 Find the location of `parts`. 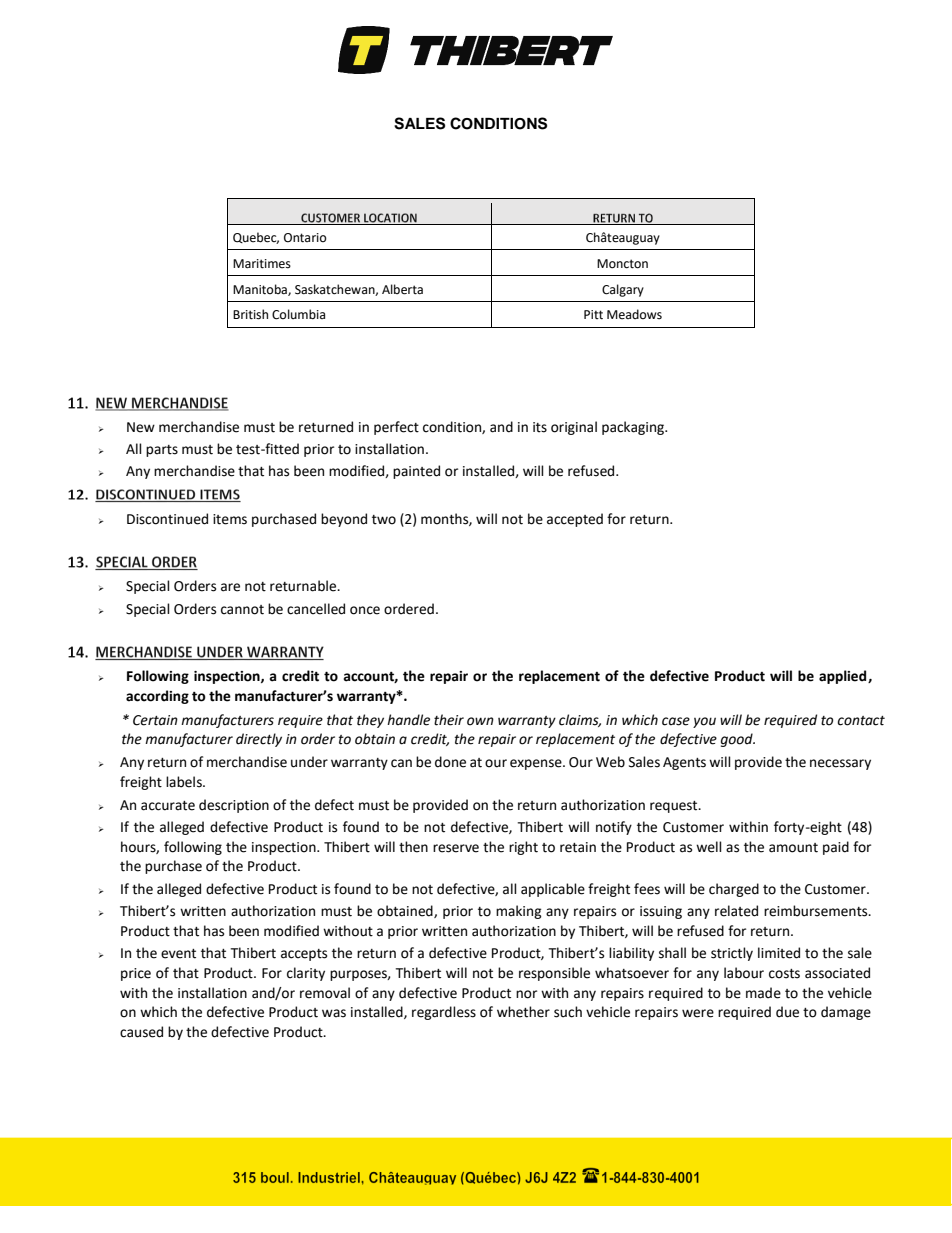

parts is located at coordinates (162, 451).
